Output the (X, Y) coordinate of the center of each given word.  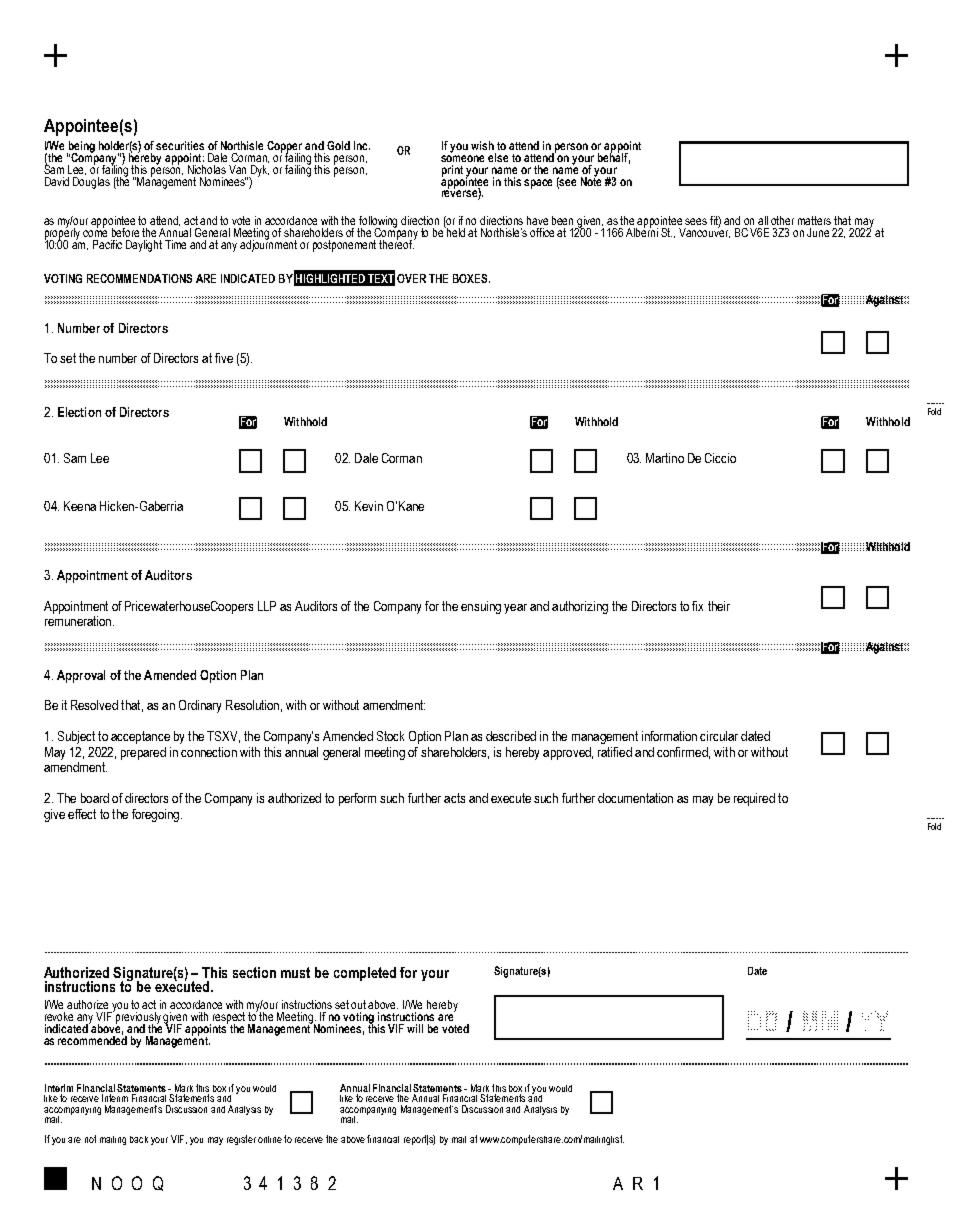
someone (462, 158)
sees (696, 221)
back (139, 1139)
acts (454, 798)
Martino (665, 458)
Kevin (369, 506)
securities (180, 145)
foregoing (155, 815)
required (754, 799)
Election (79, 412)
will (415, 1028)
